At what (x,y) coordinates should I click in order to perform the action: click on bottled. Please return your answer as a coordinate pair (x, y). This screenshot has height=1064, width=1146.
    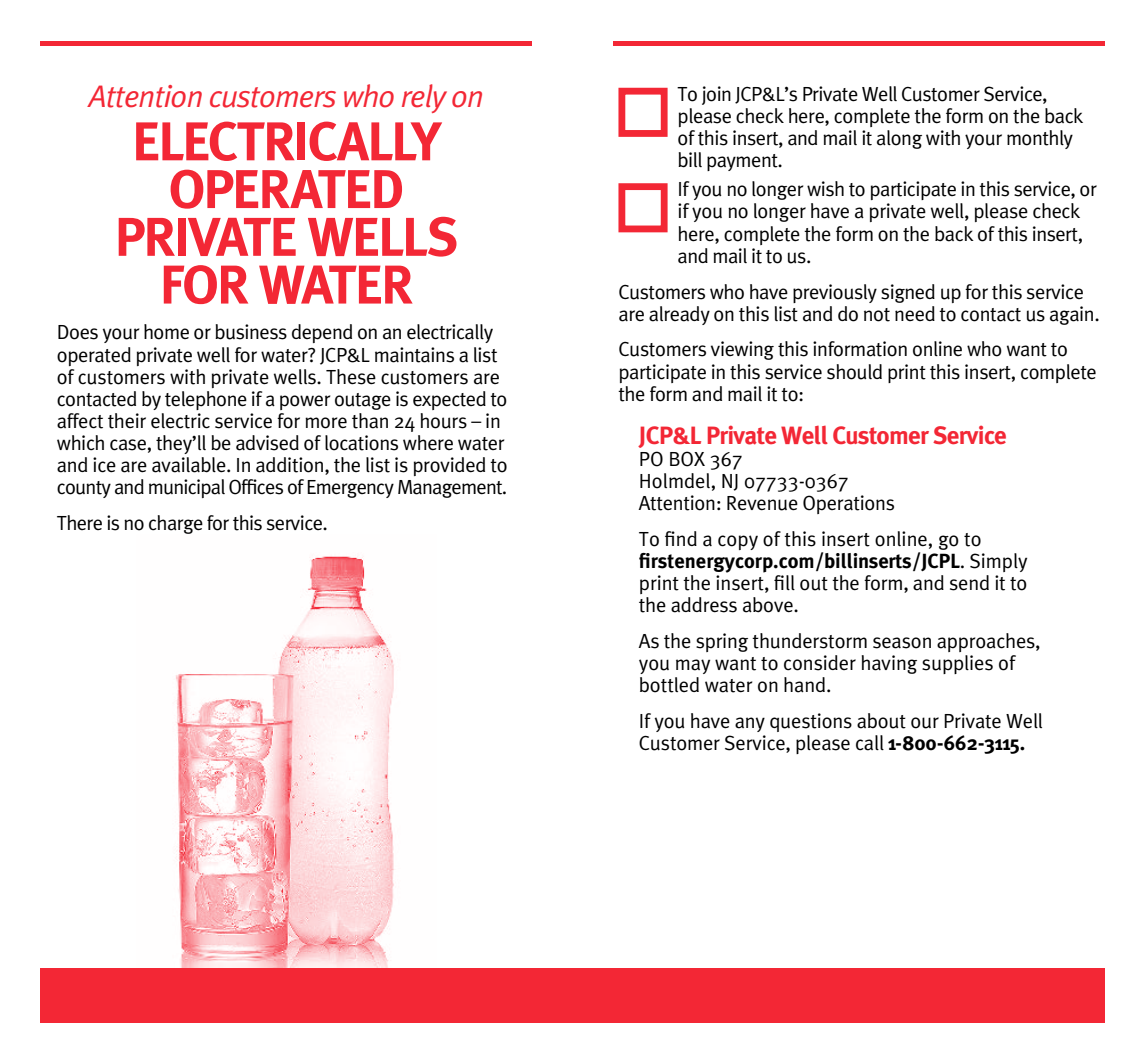
    Looking at the image, I should click on (669, 685).
